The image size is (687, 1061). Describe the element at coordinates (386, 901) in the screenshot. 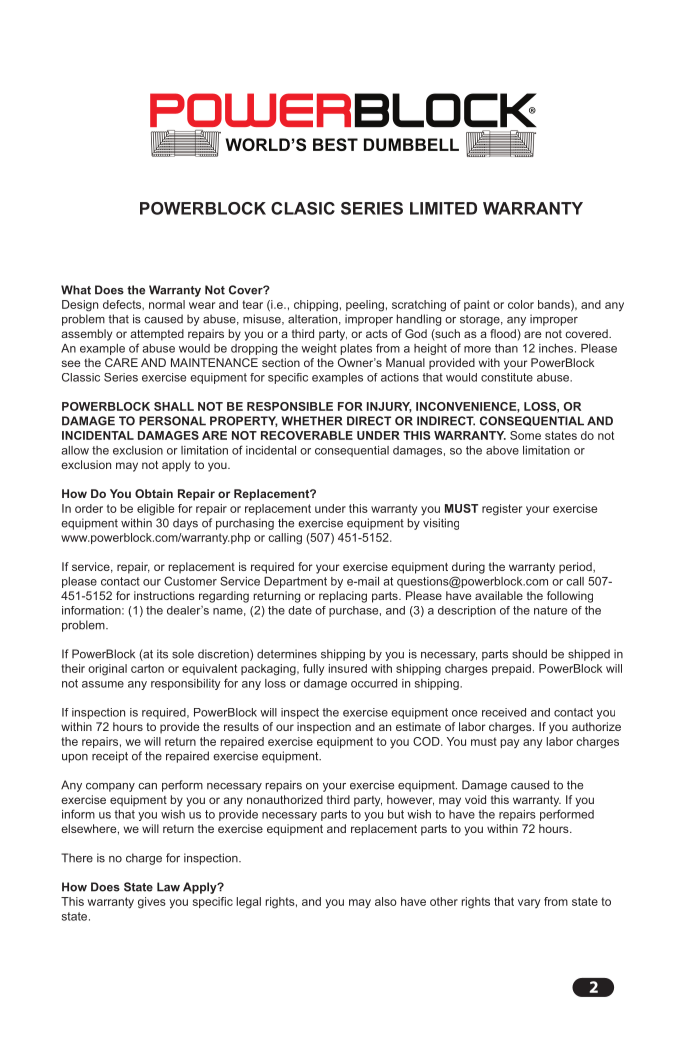

I see `also` at that location.
